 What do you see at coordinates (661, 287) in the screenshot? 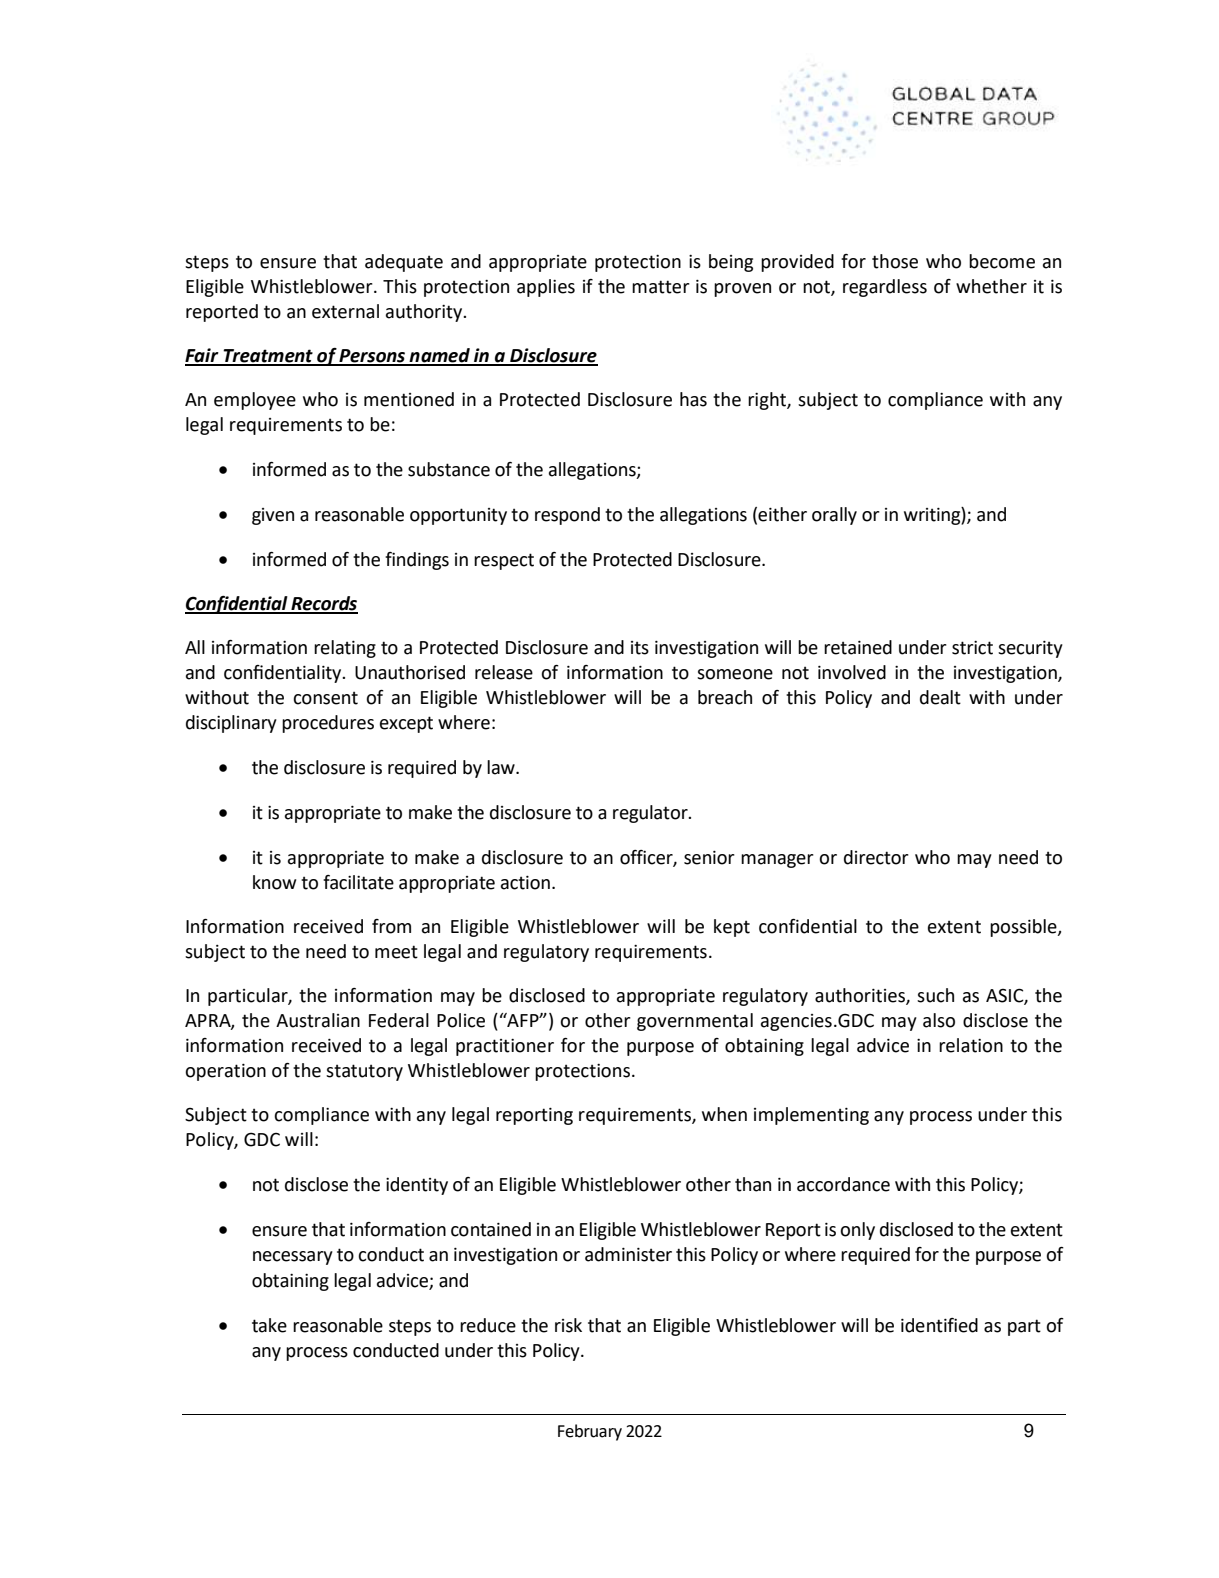
I see `matter` at bounding box center [661, 287].
